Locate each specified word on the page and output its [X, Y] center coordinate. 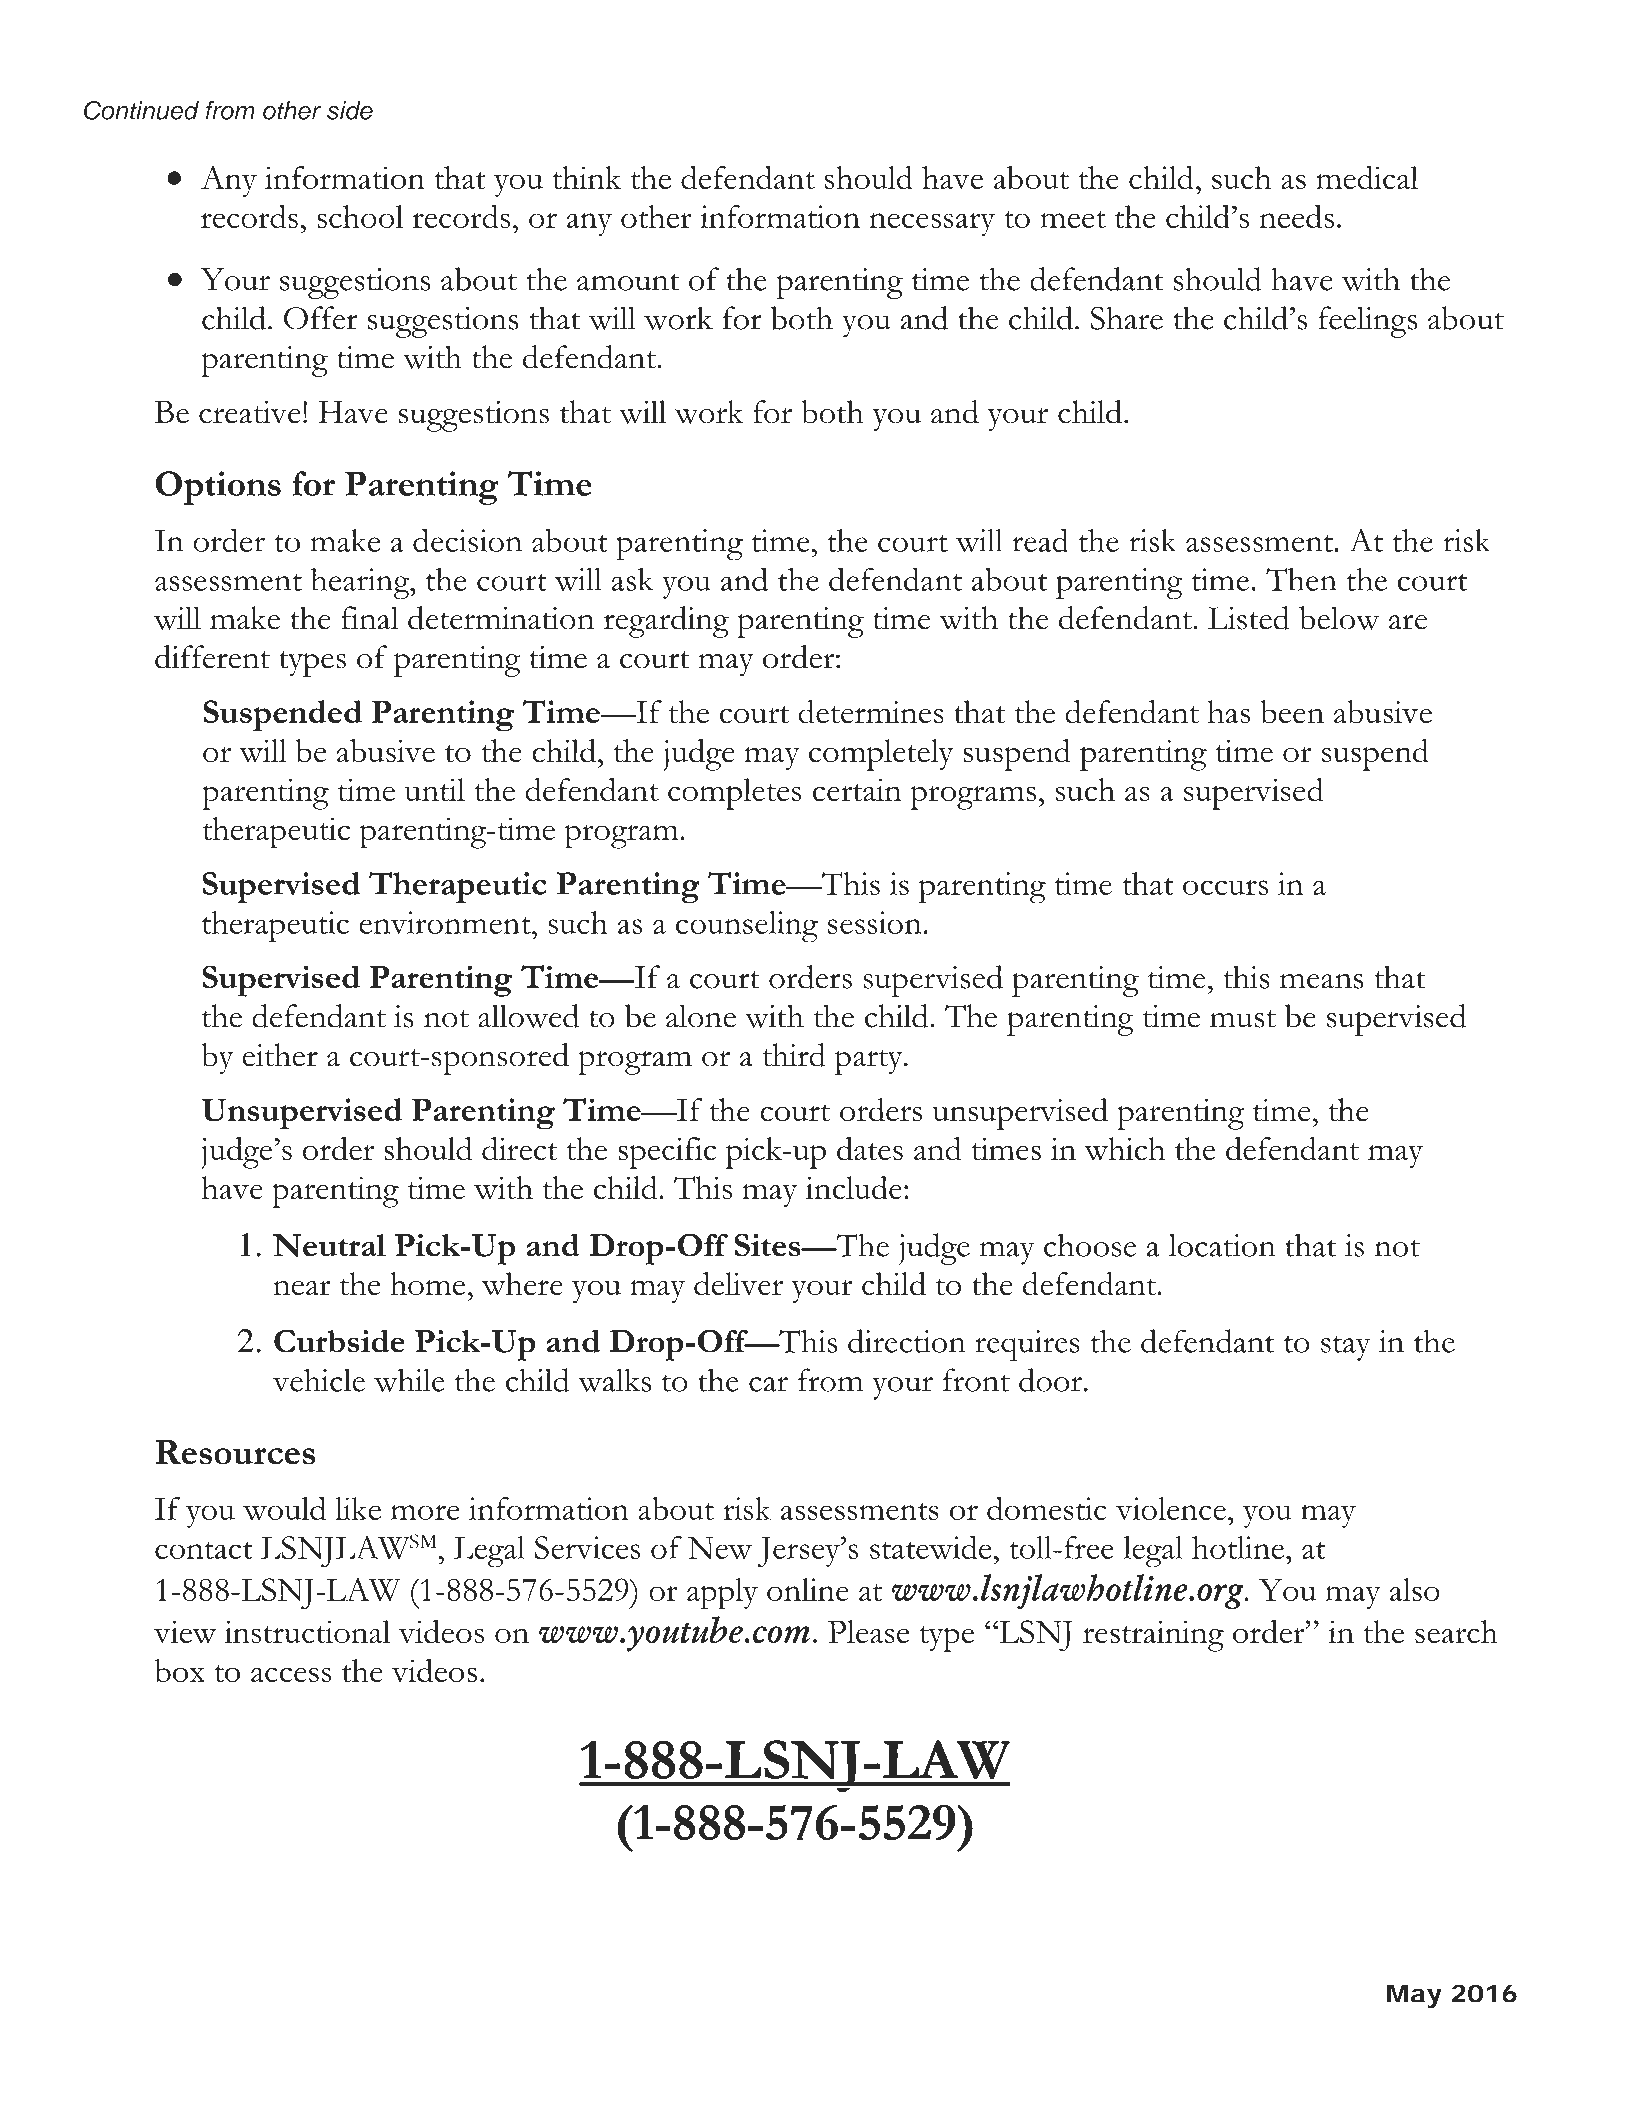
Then [1301, 579]
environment [446, 922]
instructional [307, 1631]
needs [1296, 216]
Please [868, 1632]
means [1322, 981]
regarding [666, 622]
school [360, 216]
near [302, 1287]
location [1222, 1245]
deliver [738, 1284]
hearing [361, 584]
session [875, 922]
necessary [932, 224]
